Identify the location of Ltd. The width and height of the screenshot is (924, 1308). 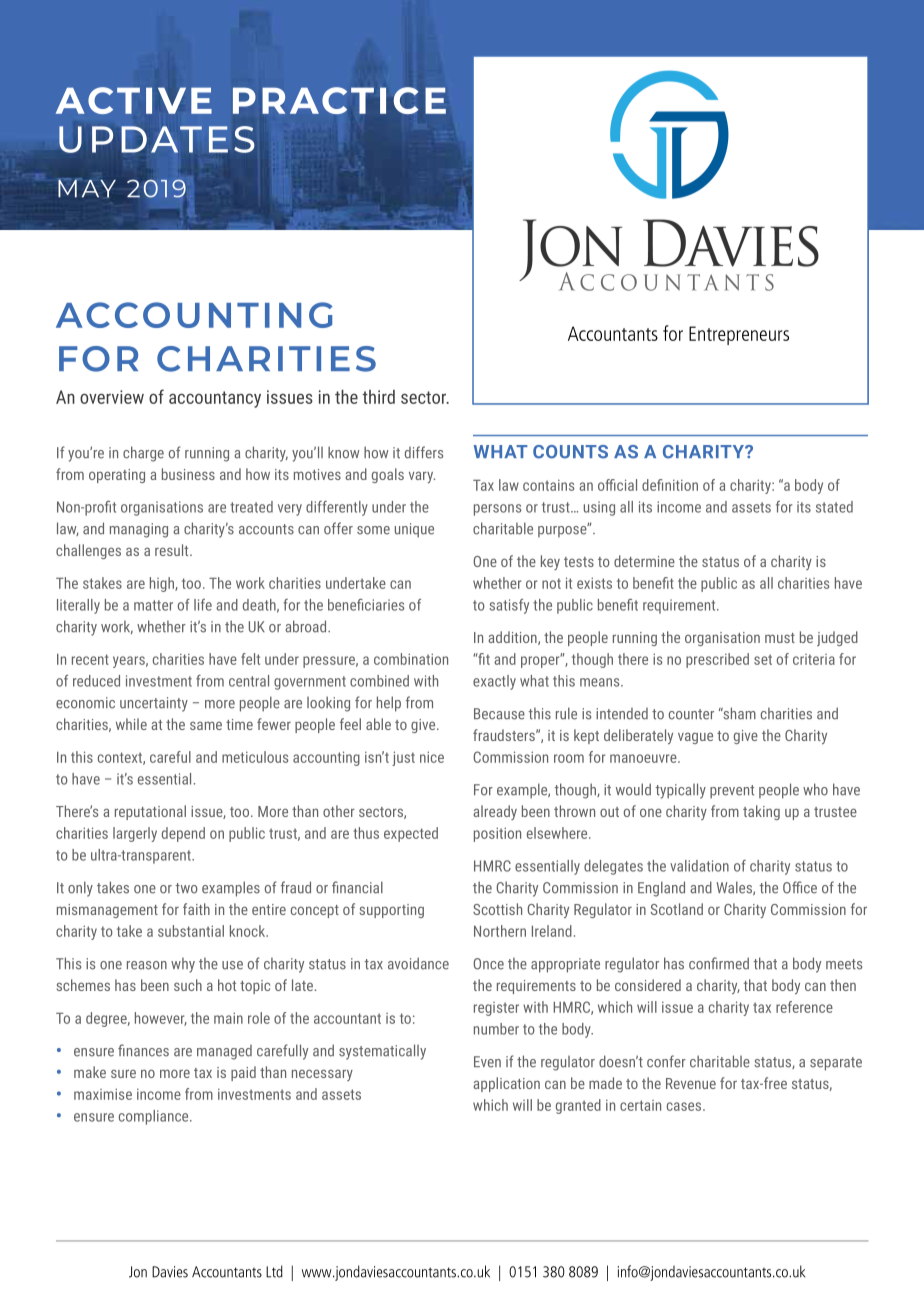
(274, 1271).
